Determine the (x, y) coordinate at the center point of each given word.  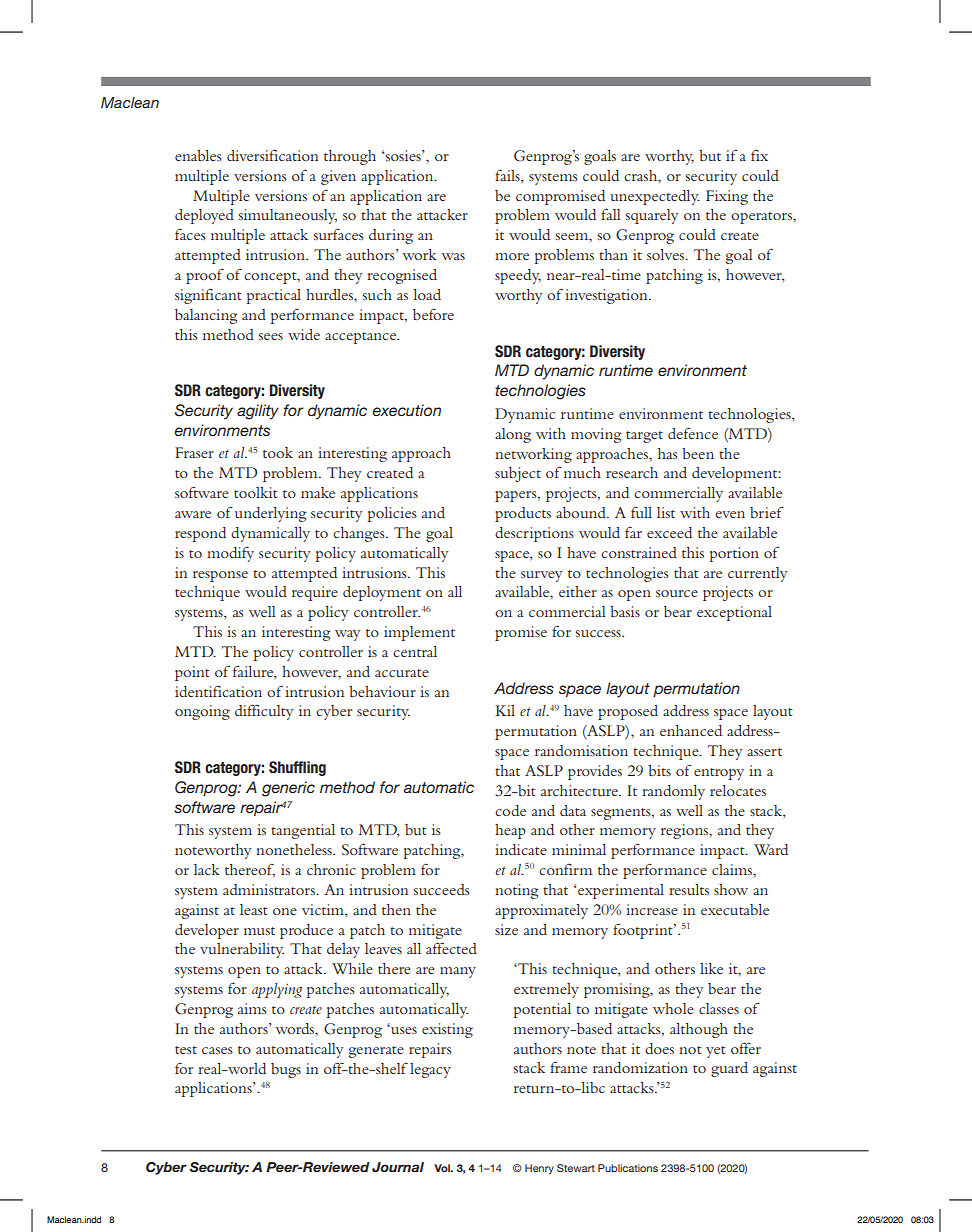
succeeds (442, 889)
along (513, 435)
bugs (286, 1070)
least (254, 909)
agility (258, 412)
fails (508, 175)
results (689, 889)
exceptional (734, 613)
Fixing (727, 197)
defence (693, 433)
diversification (272, 155)
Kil (505, 710)
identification (218, 691)
